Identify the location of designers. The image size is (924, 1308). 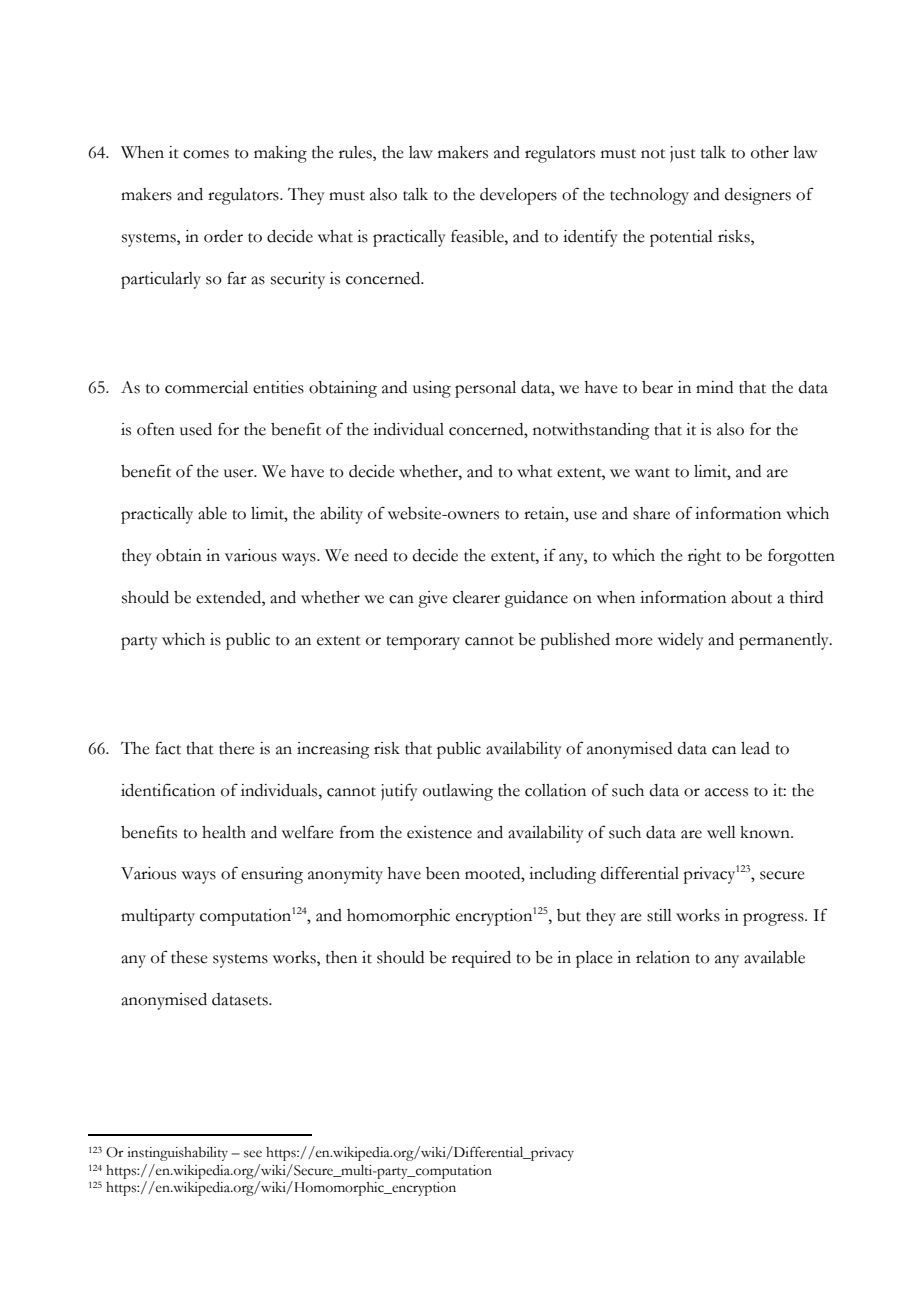
(758, 196).
